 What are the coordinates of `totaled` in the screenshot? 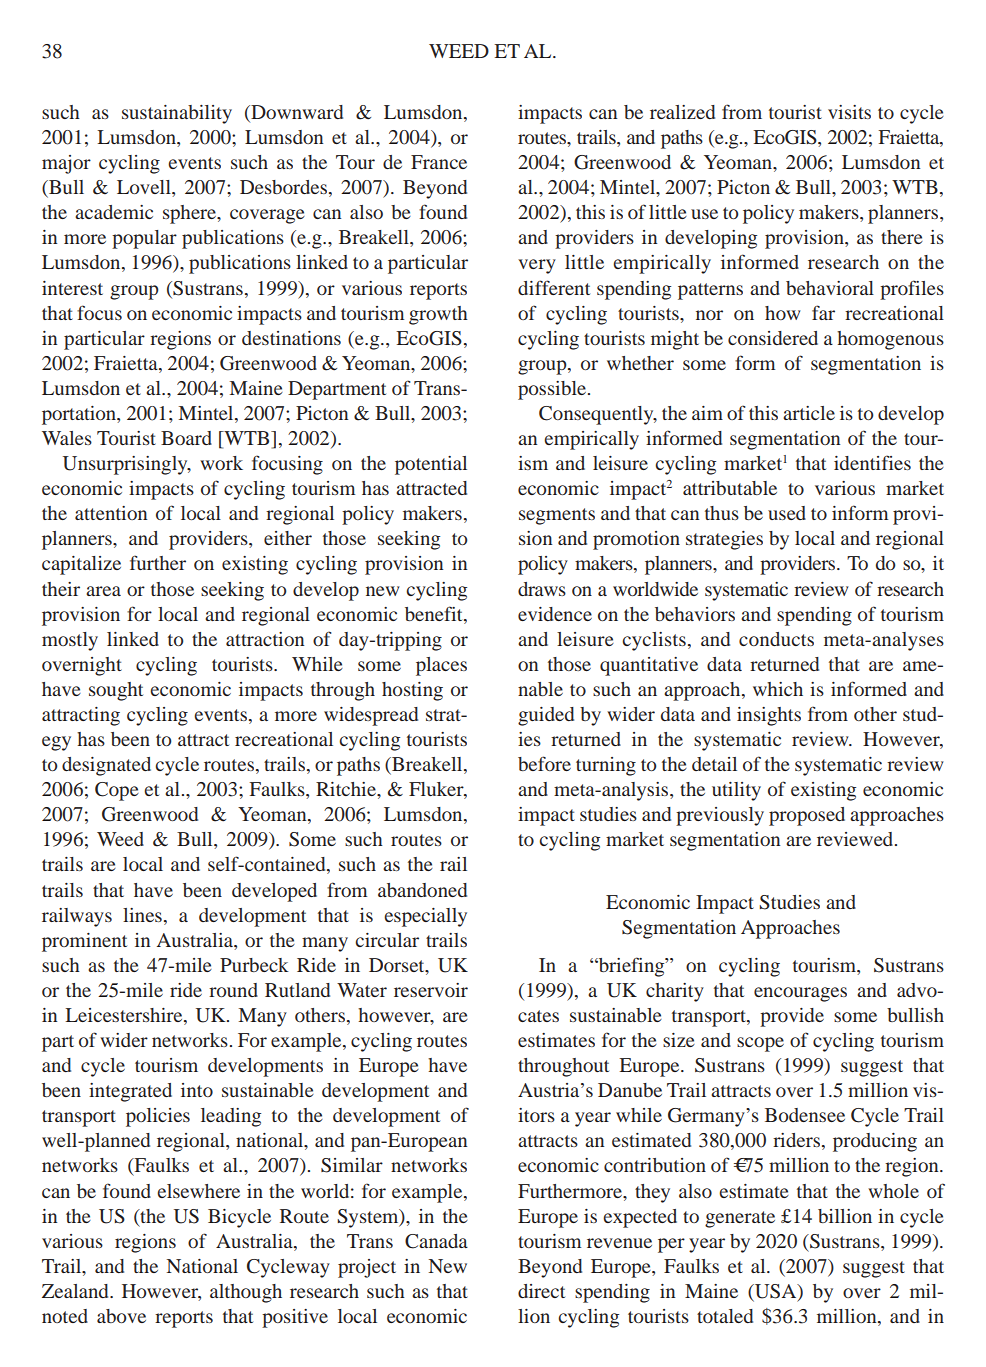 It's located at (725, 1316).
